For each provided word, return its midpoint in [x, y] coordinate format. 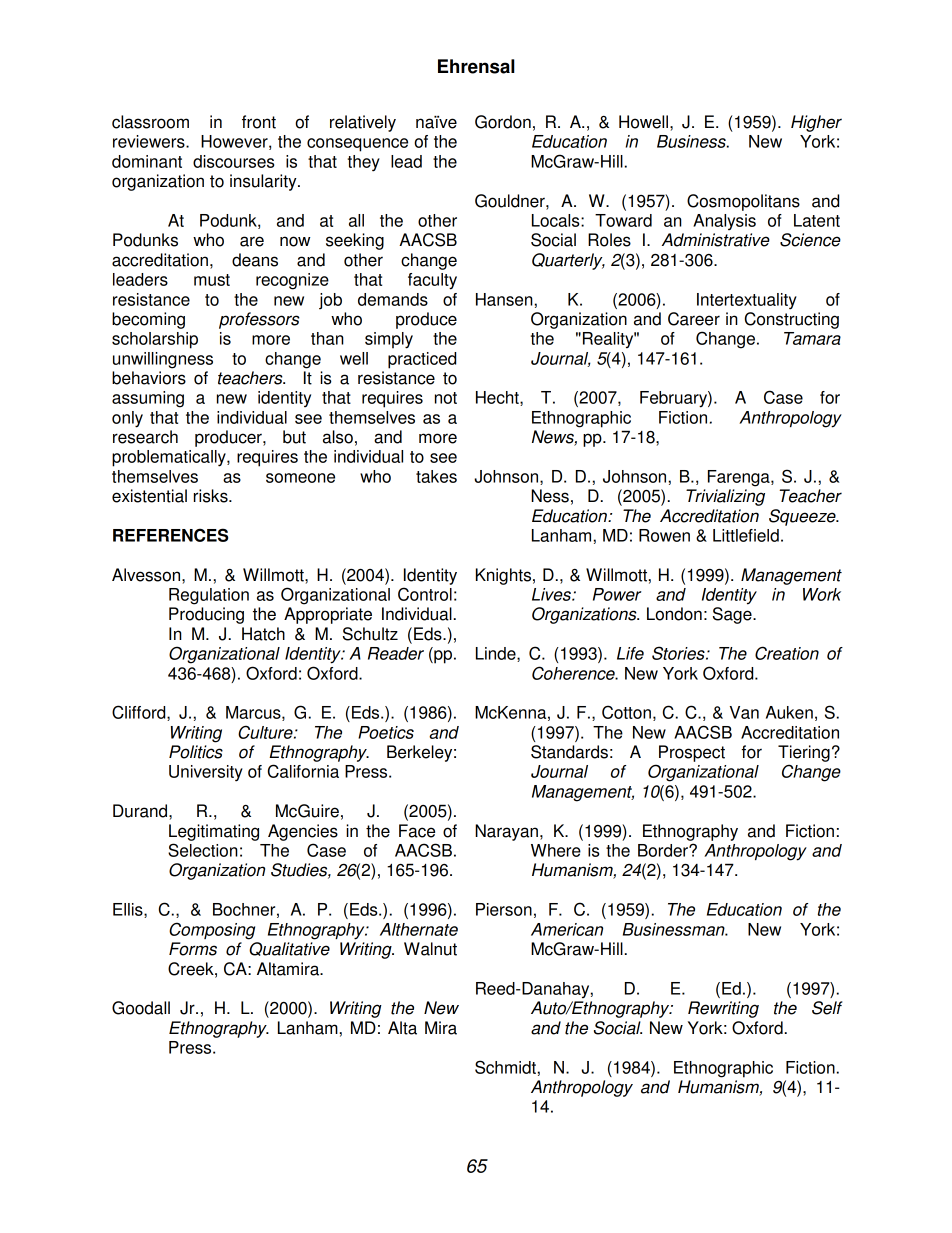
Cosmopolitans [743, 202]
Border [664, 850]
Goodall [141, 1008]
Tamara [812, 338]
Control [425, 594]
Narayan [506, 832]
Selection [203, 850]
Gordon [503, 122]
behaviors [149, 378]
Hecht [498, 398]
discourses [233, 161]
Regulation [209, 596]
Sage [733, 615]
